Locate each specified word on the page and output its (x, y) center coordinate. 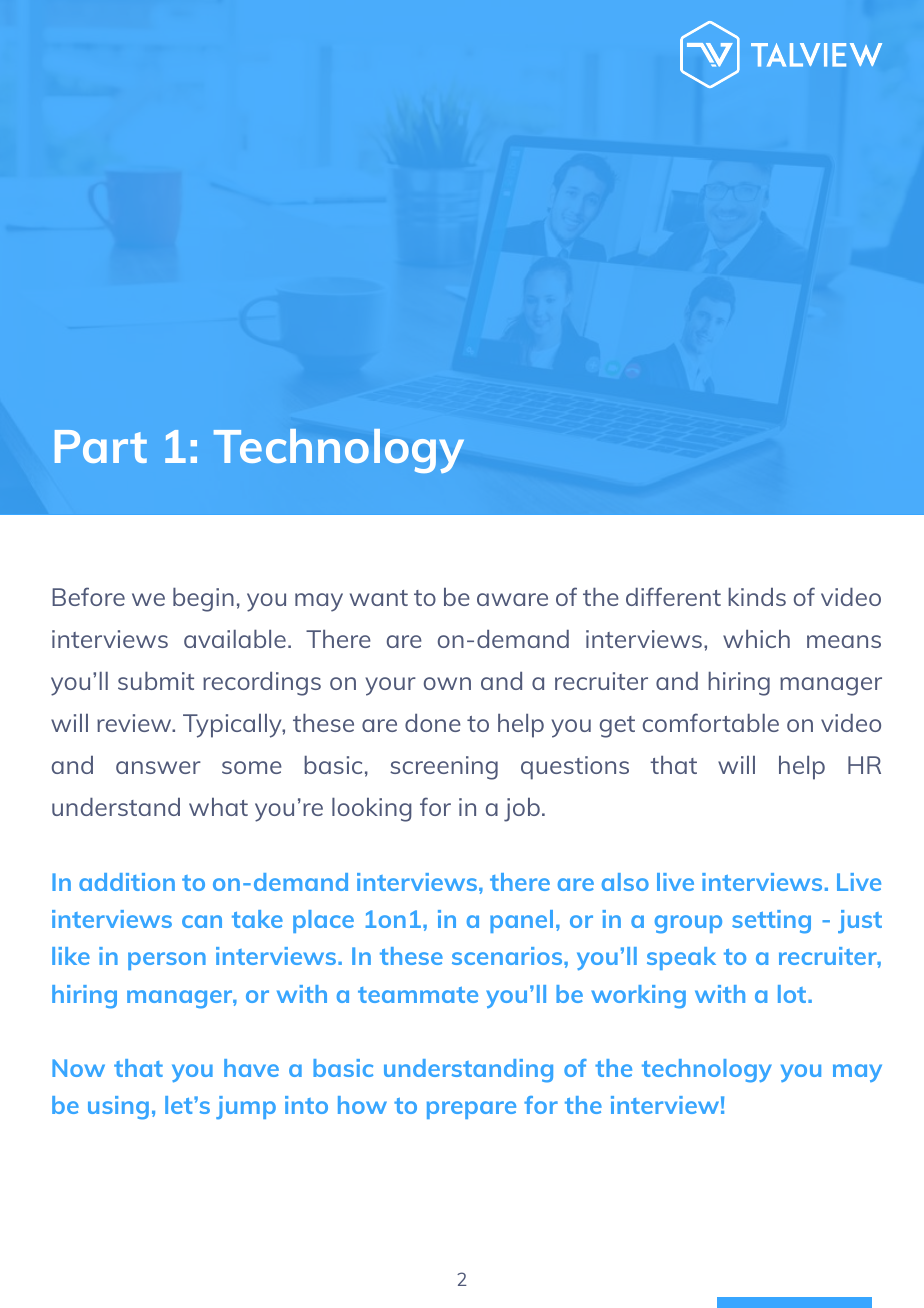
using (118, 1108)
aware (512, 599)
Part (101, 446)
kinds (757, 597)
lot (793, 994)
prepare (471, 1110)
